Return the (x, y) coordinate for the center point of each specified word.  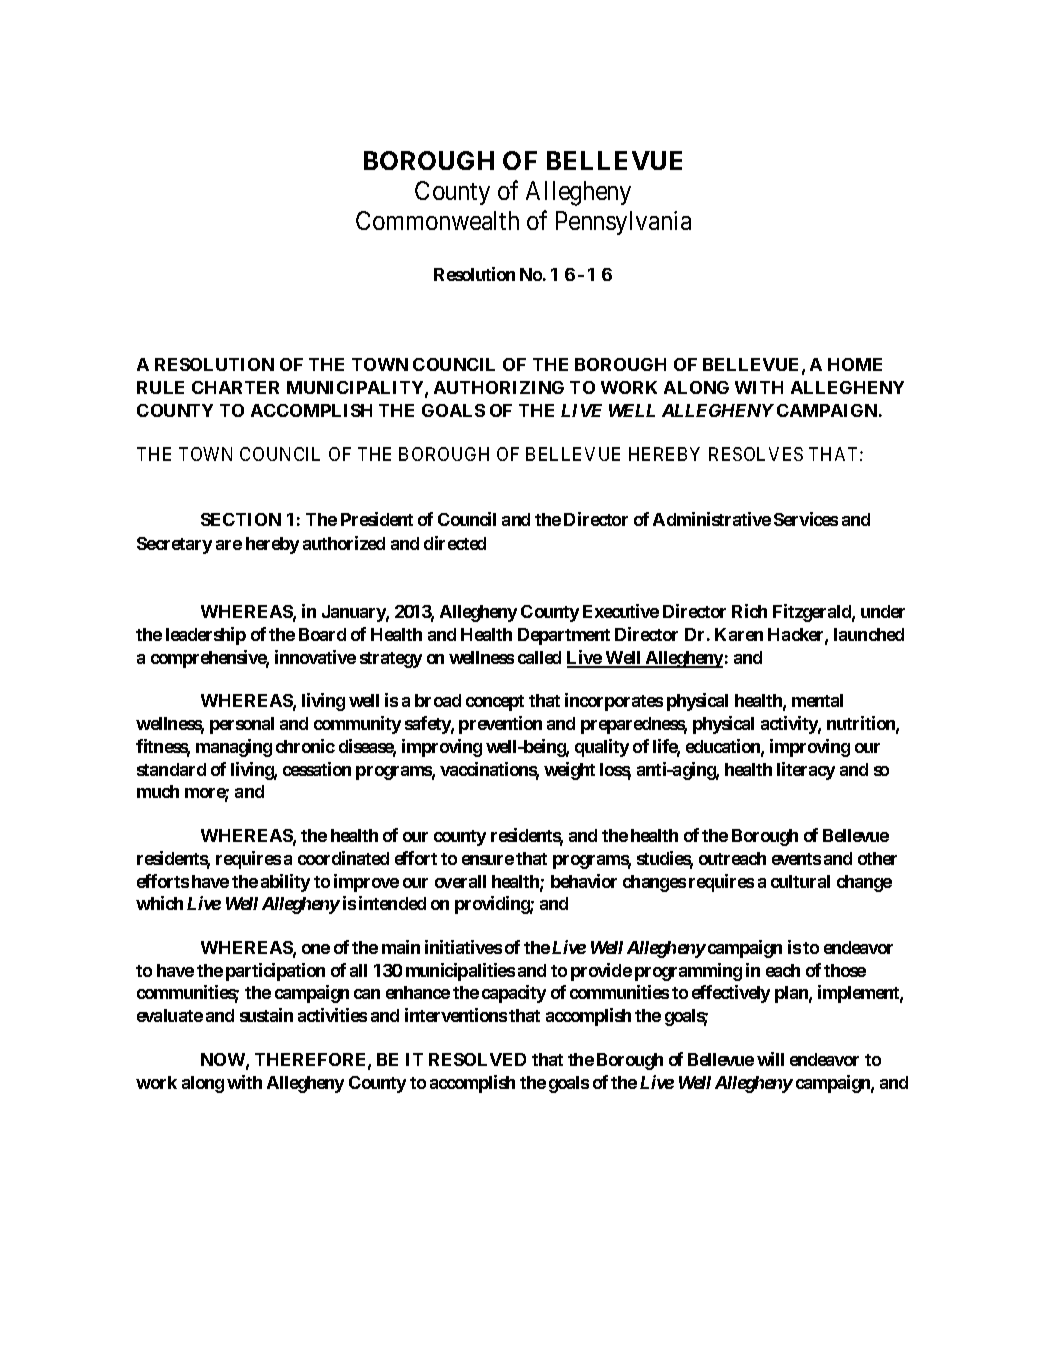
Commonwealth (437, 220)
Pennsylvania (623, 223)
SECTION (241, 519)
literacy (806, 771)
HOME (855, 364)
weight (569, 771)
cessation (317, 769)
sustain (266, 1015)
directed (455, 543)
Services (806, 519)
